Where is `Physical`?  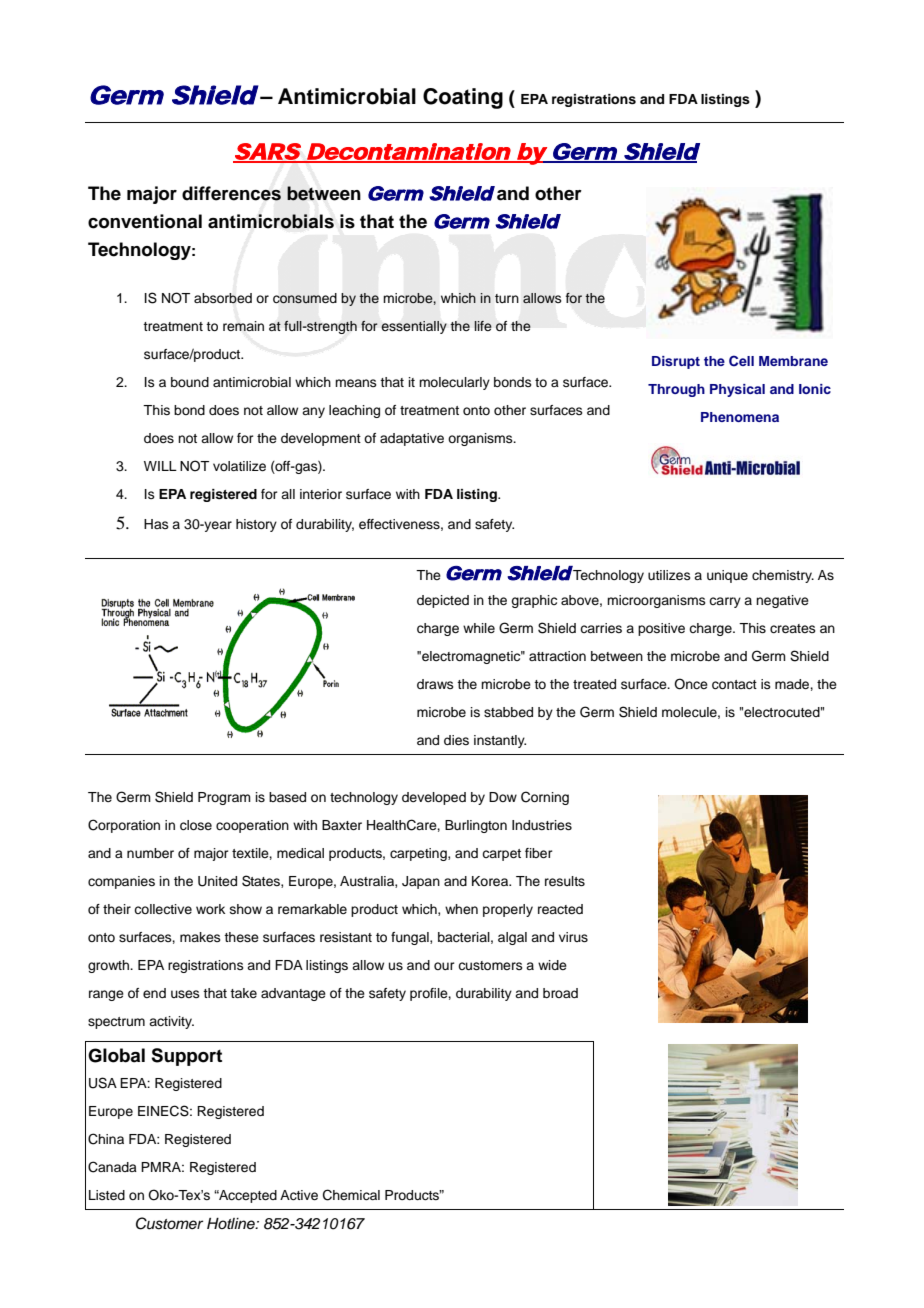 Physical is located at coordinates (737, 390).
